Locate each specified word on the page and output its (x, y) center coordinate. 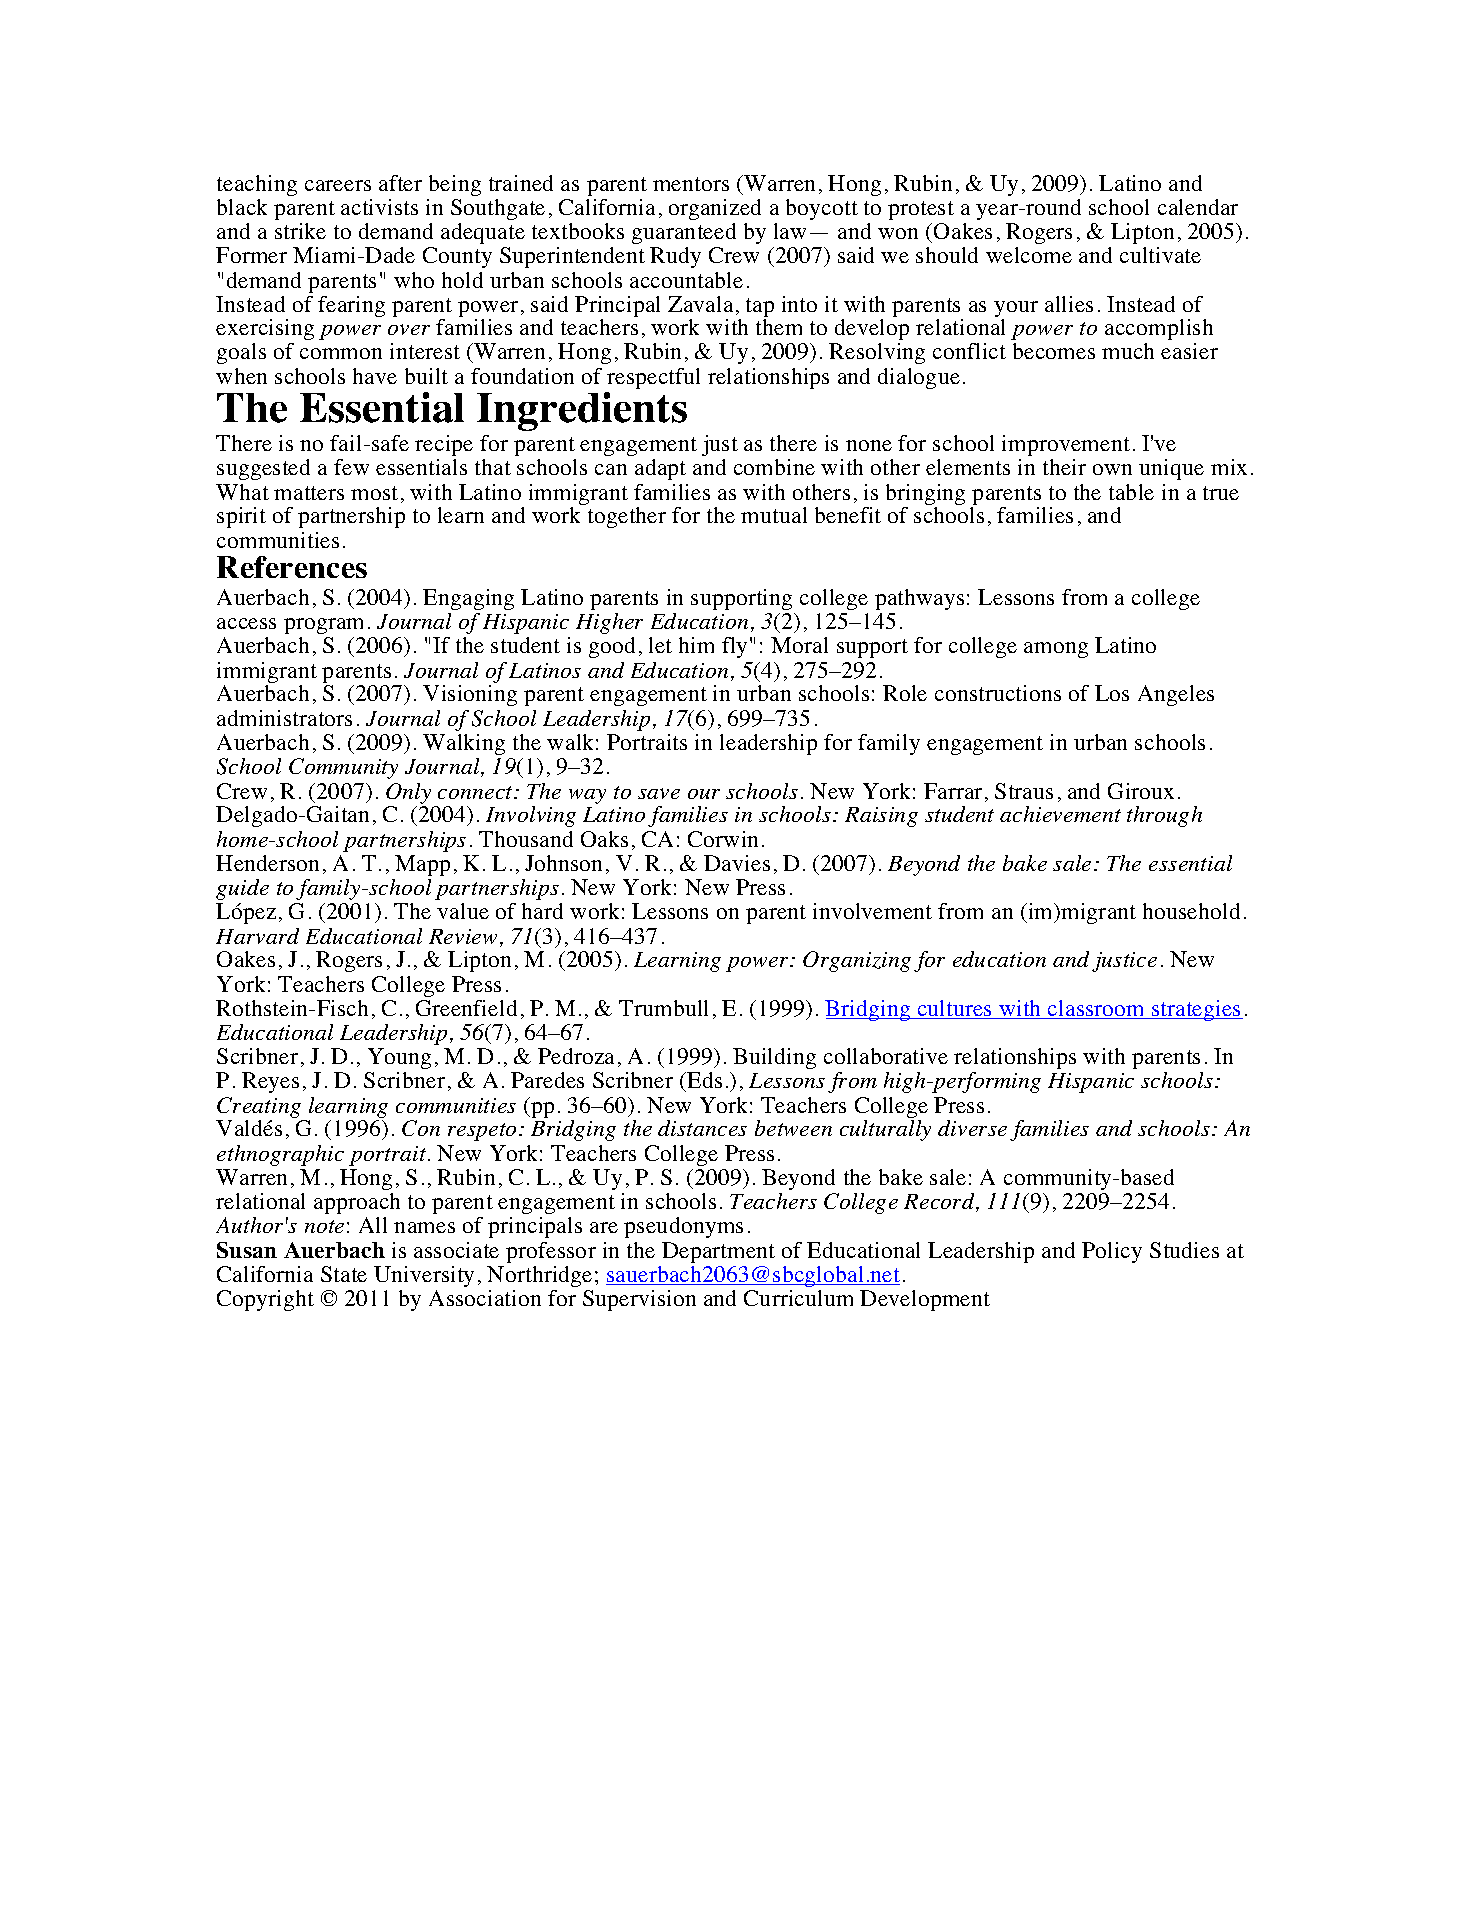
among (1056, 650)
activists (379, 207)
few (351, 467)
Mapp (422, 865)
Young (399, 1058)
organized (715, 209)
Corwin (723, 839)
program (323, 626)
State (344, 1274)
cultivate (1160, 255)
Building (774, 1058)
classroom (1097, 1009)
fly (734, 647)
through (1164, 816)
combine (774, 467)
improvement (1066, 445)
